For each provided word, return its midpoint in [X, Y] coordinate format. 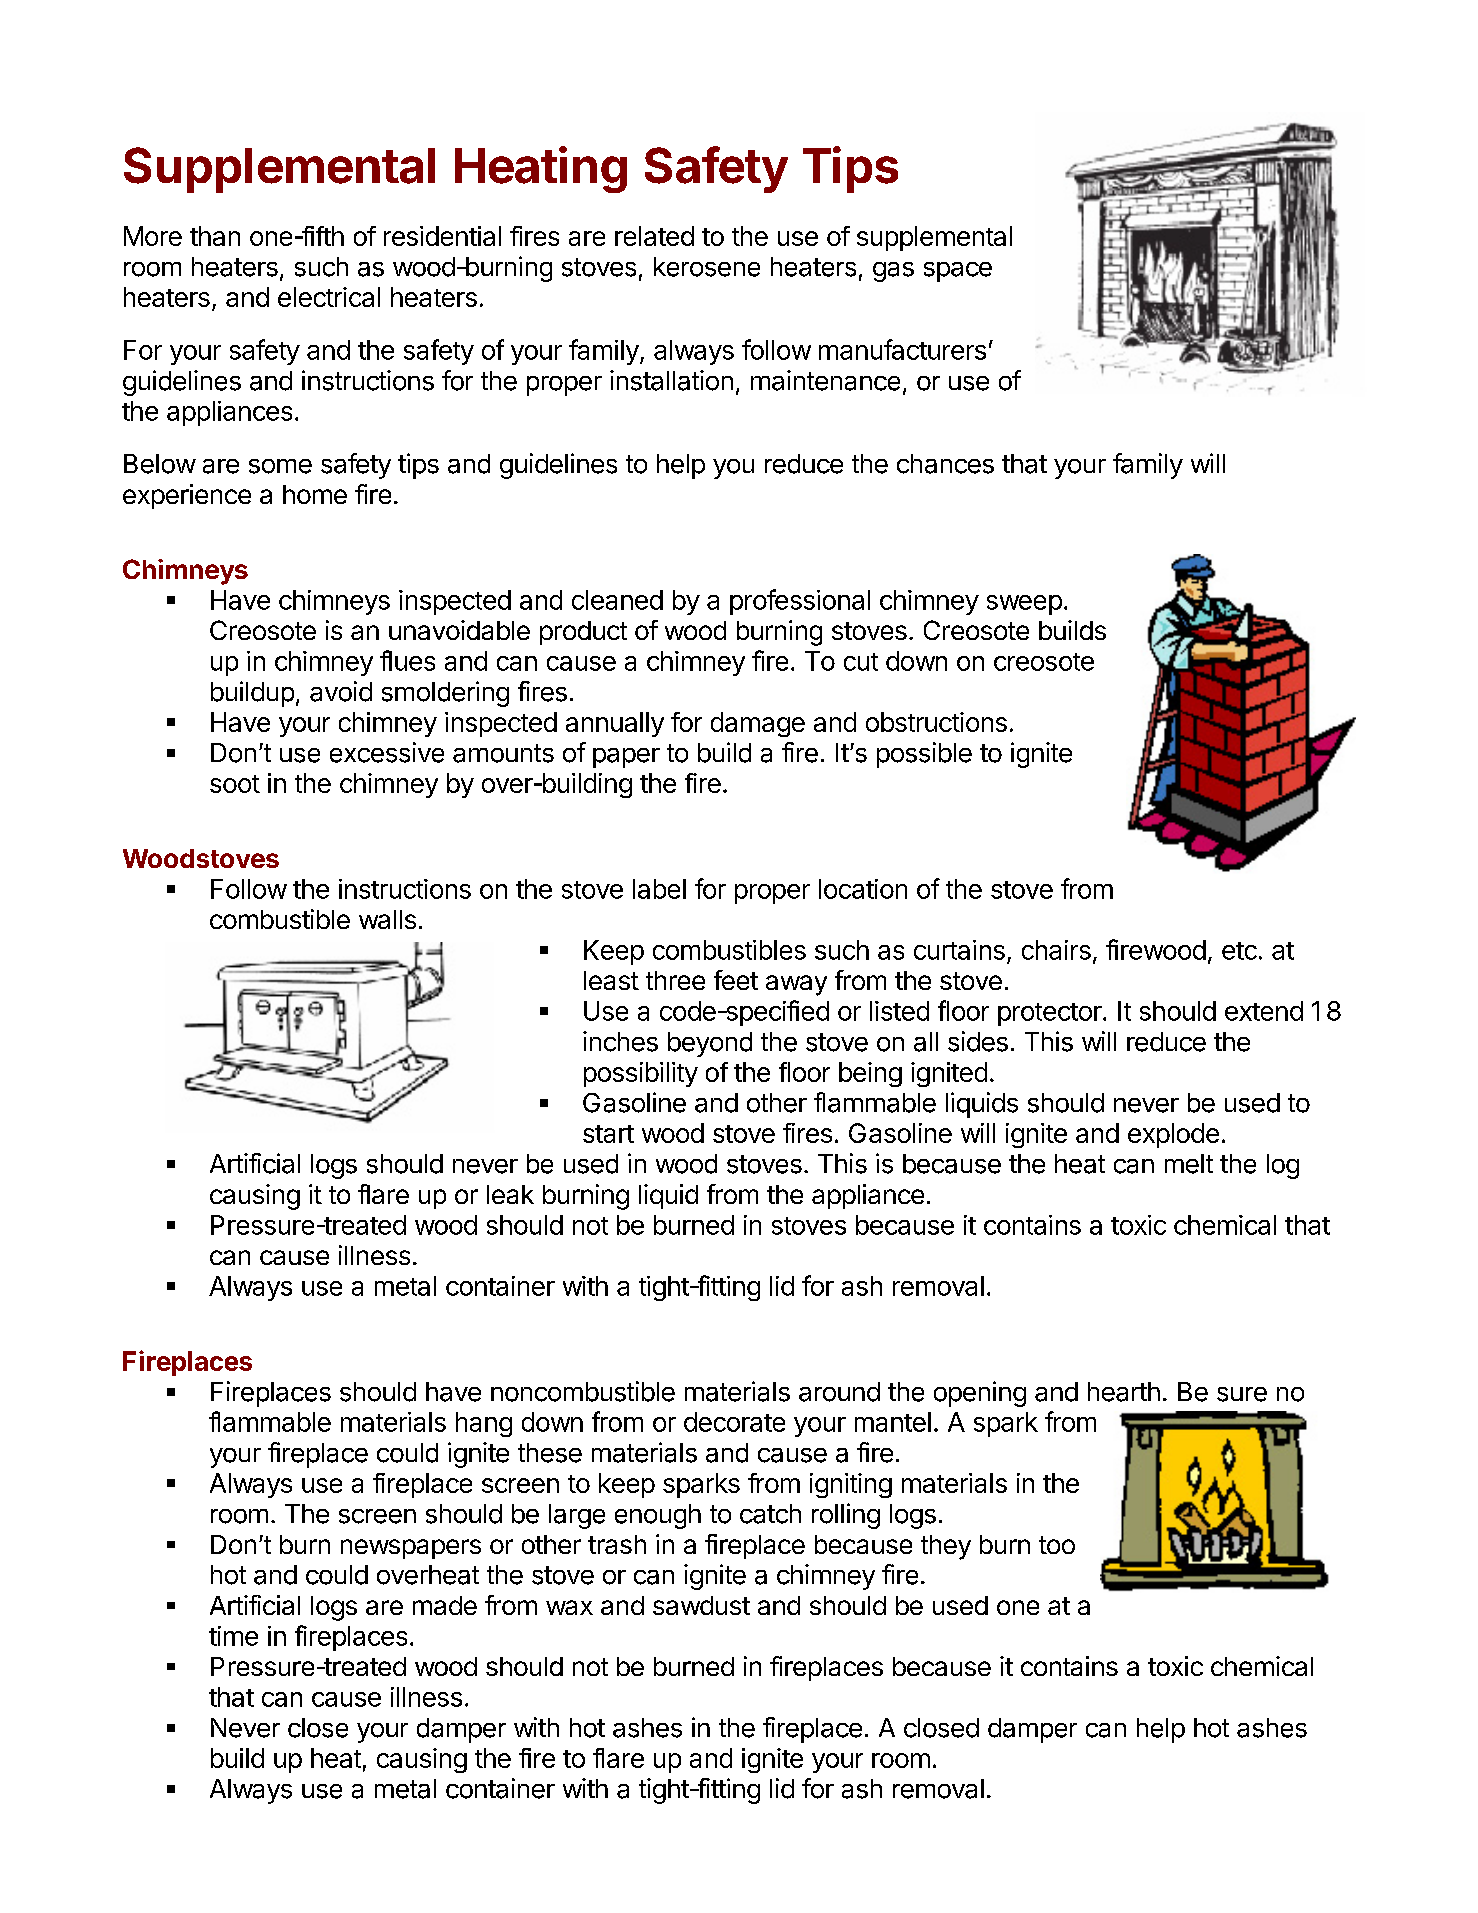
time [233, 1636]
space [958, 272]
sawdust [701, 1605]
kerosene [707, 267]
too [1057, 1545]
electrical [329, 297]
